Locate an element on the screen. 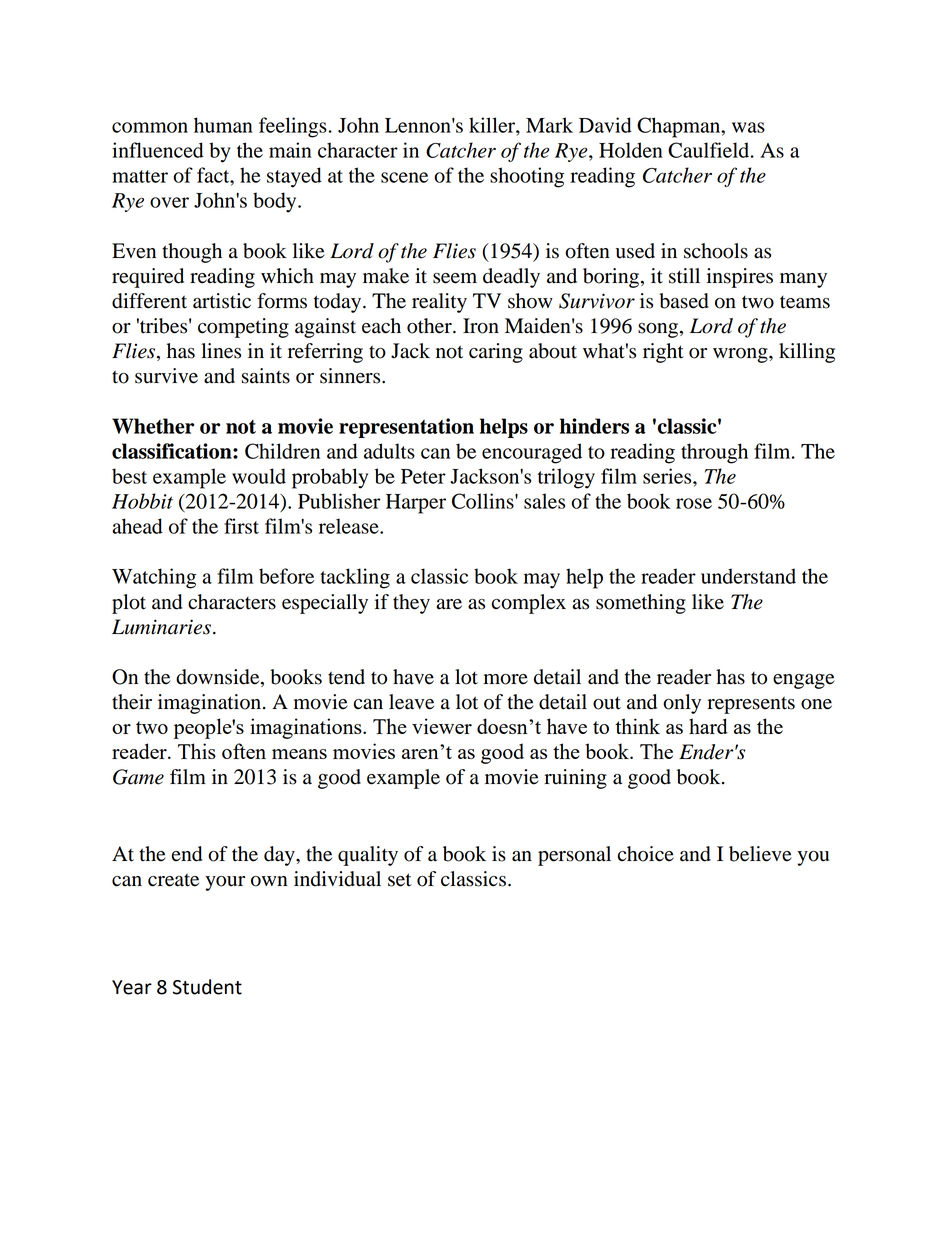 The width and height of the screenshot is (952, 1233). more is located at coordinates (506, 679).
